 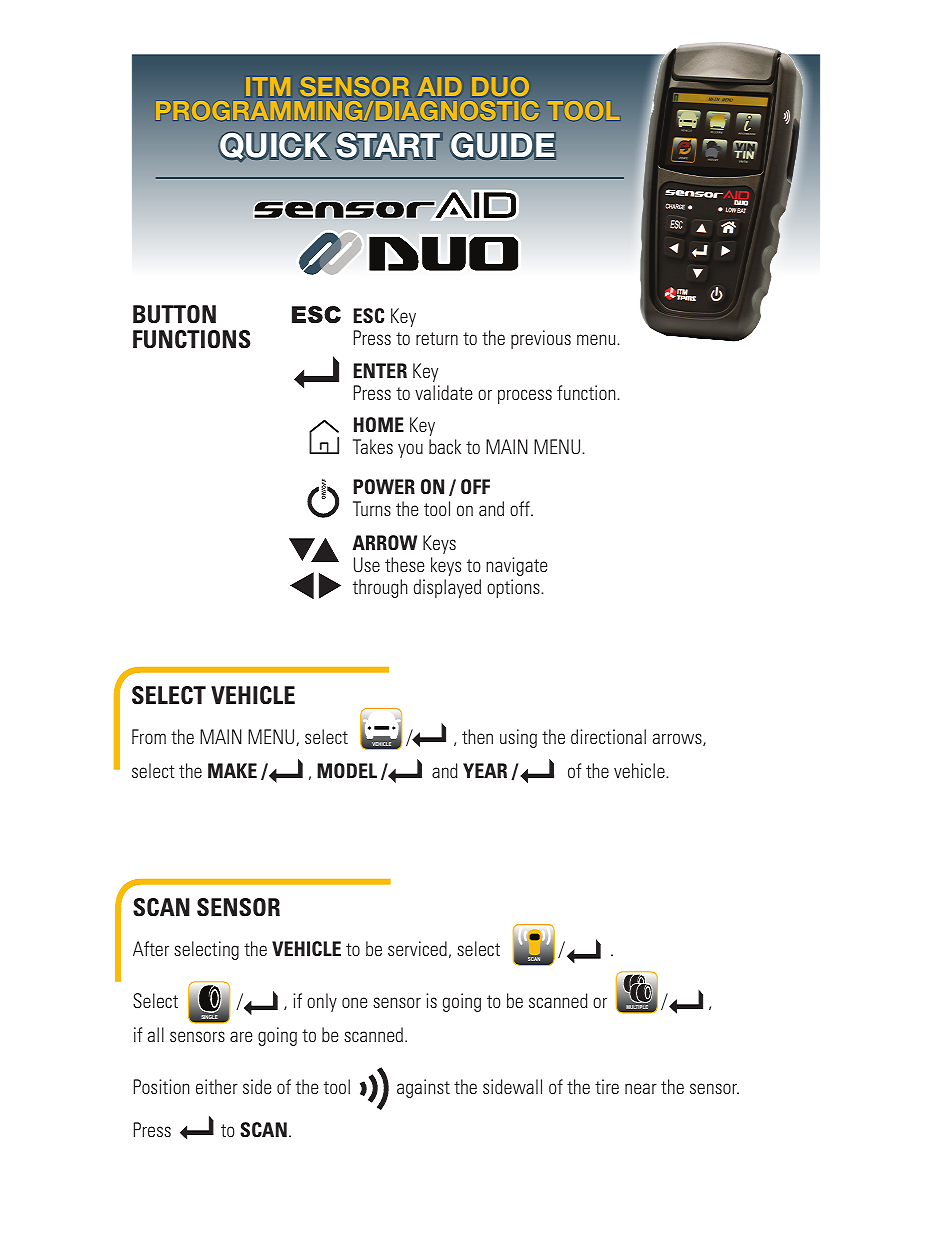 I want to click on GUIDE, so click(x=503, y=145).
